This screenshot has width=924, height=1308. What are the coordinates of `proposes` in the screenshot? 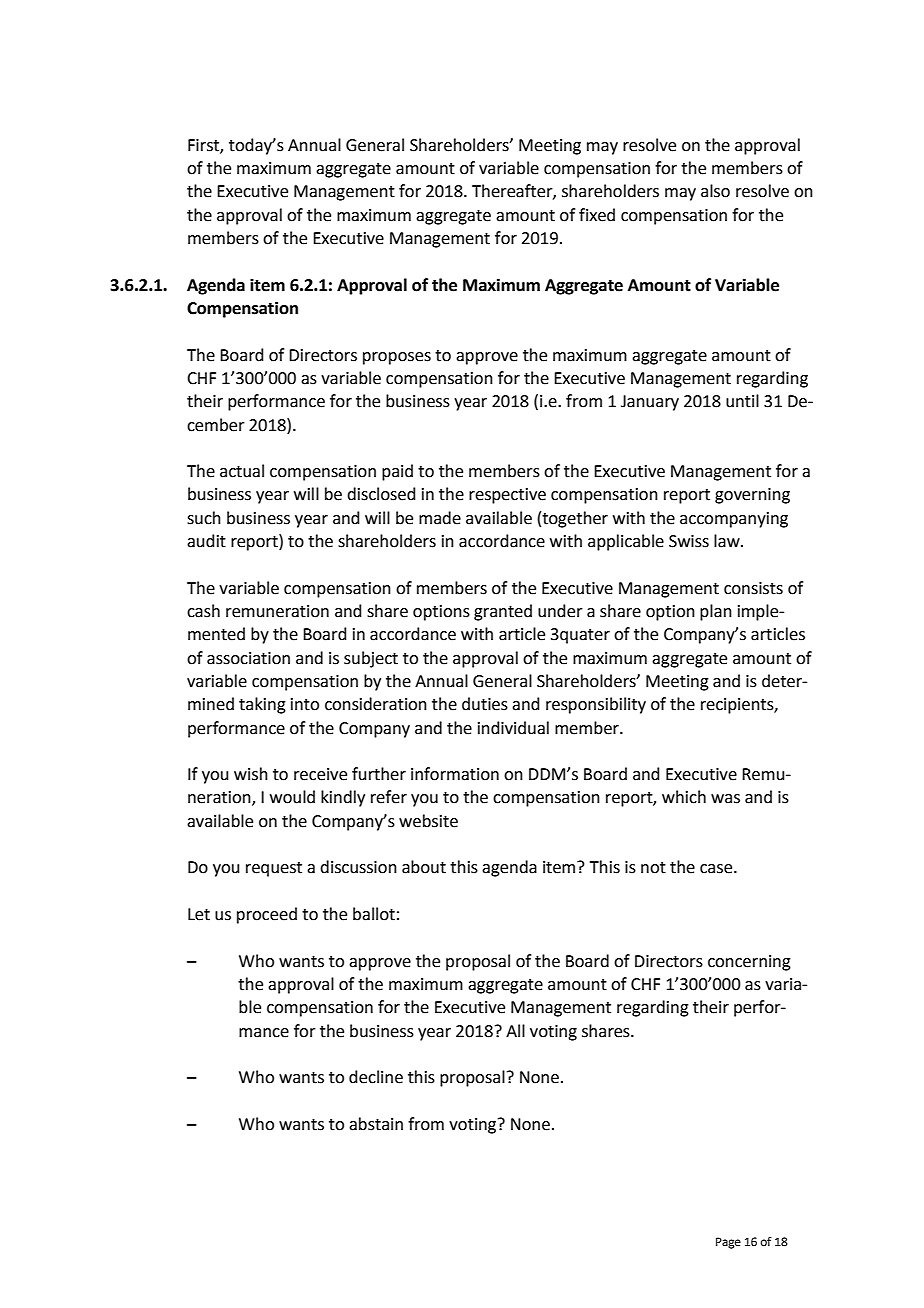 It's located at (397, 358).
